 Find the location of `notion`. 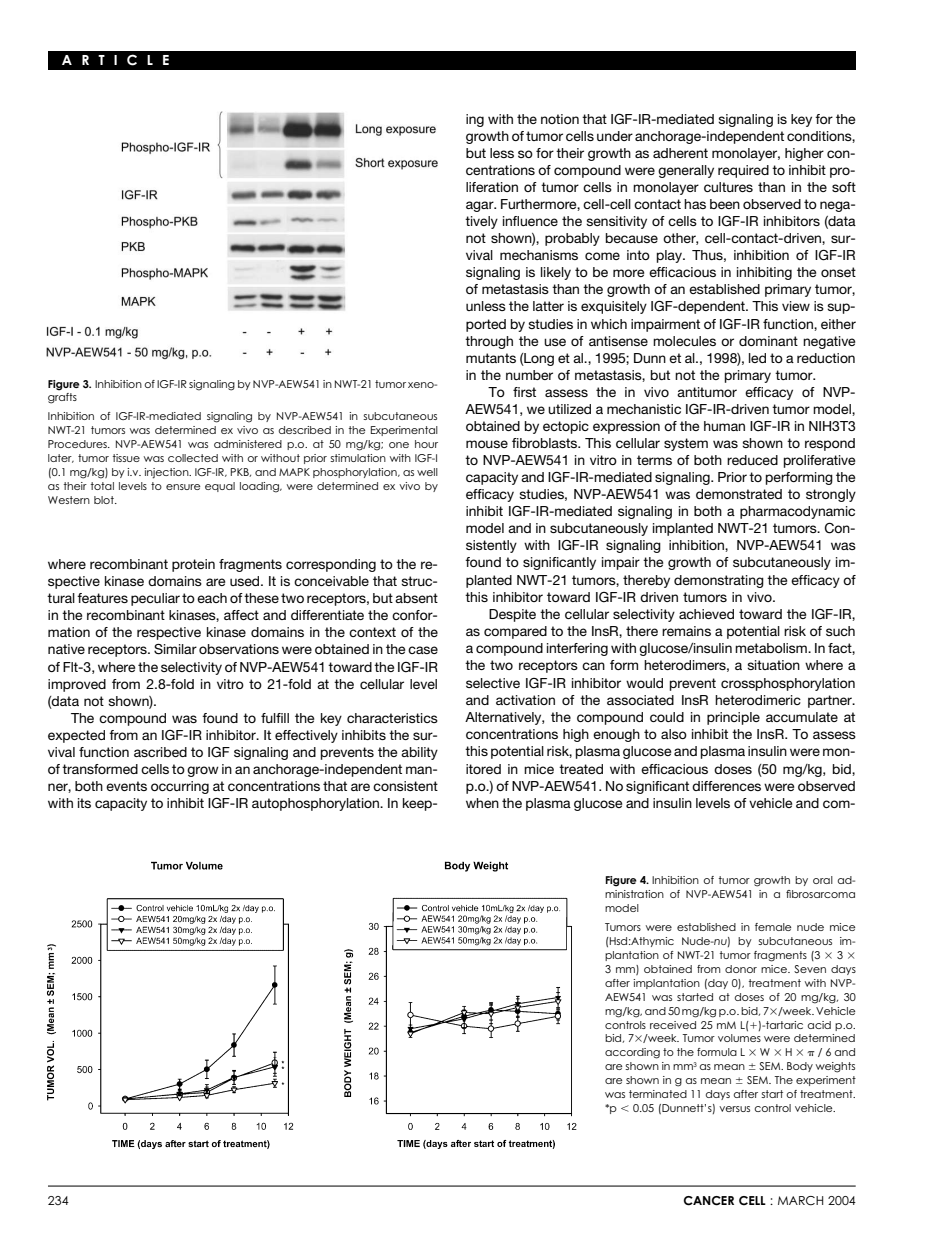

notion is located at coordinates (560, 119).
